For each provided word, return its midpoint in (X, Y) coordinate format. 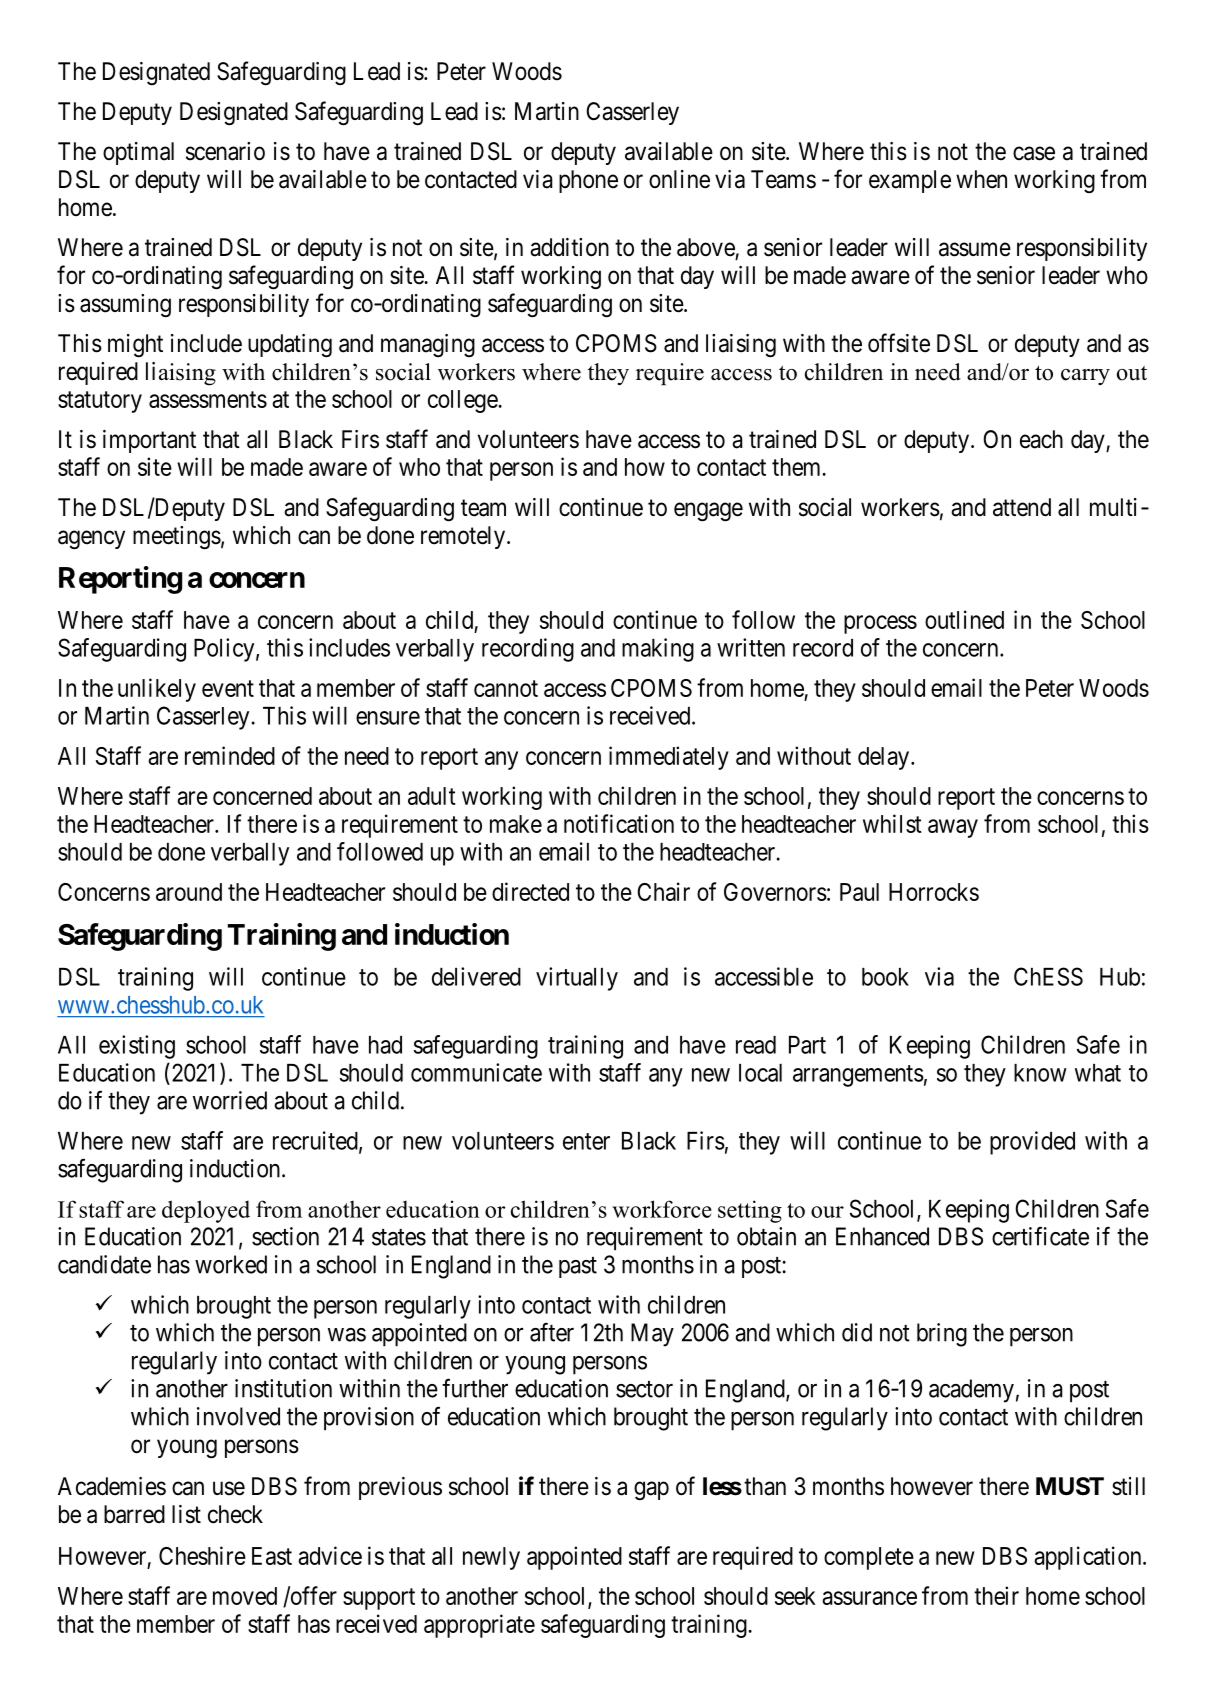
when (981, 179)
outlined (964, 619)
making (658, 650)
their (996, 1595)
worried (230, 1100)
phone (588, 181)
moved (245, 1596)
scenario (225, 151)
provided (1032, 1143)
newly (491, 1558)
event (228, 688)
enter (586, 1141)
